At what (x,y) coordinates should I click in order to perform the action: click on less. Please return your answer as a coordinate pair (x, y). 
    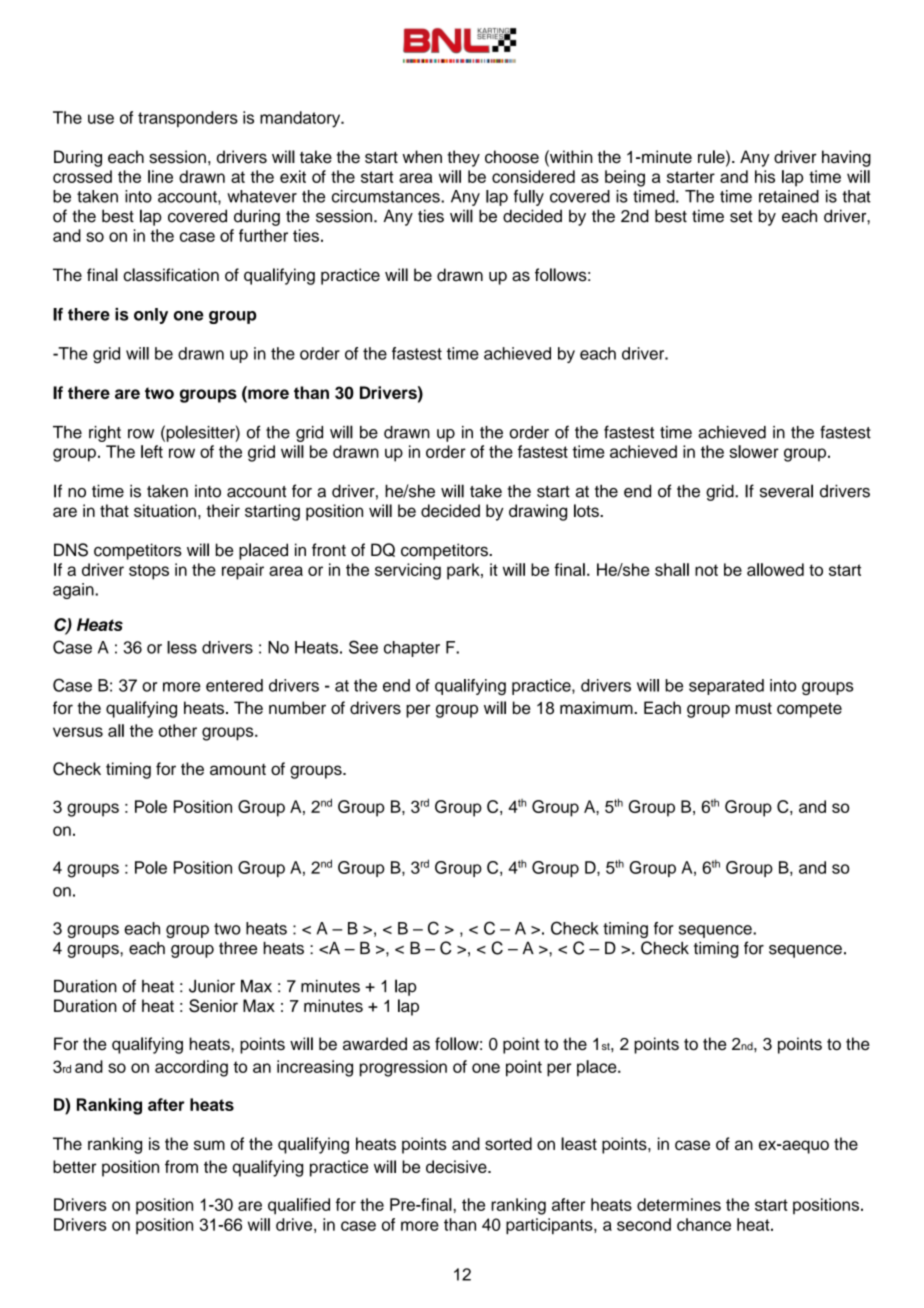
    Looking at the image, I should click on (182, 647).
